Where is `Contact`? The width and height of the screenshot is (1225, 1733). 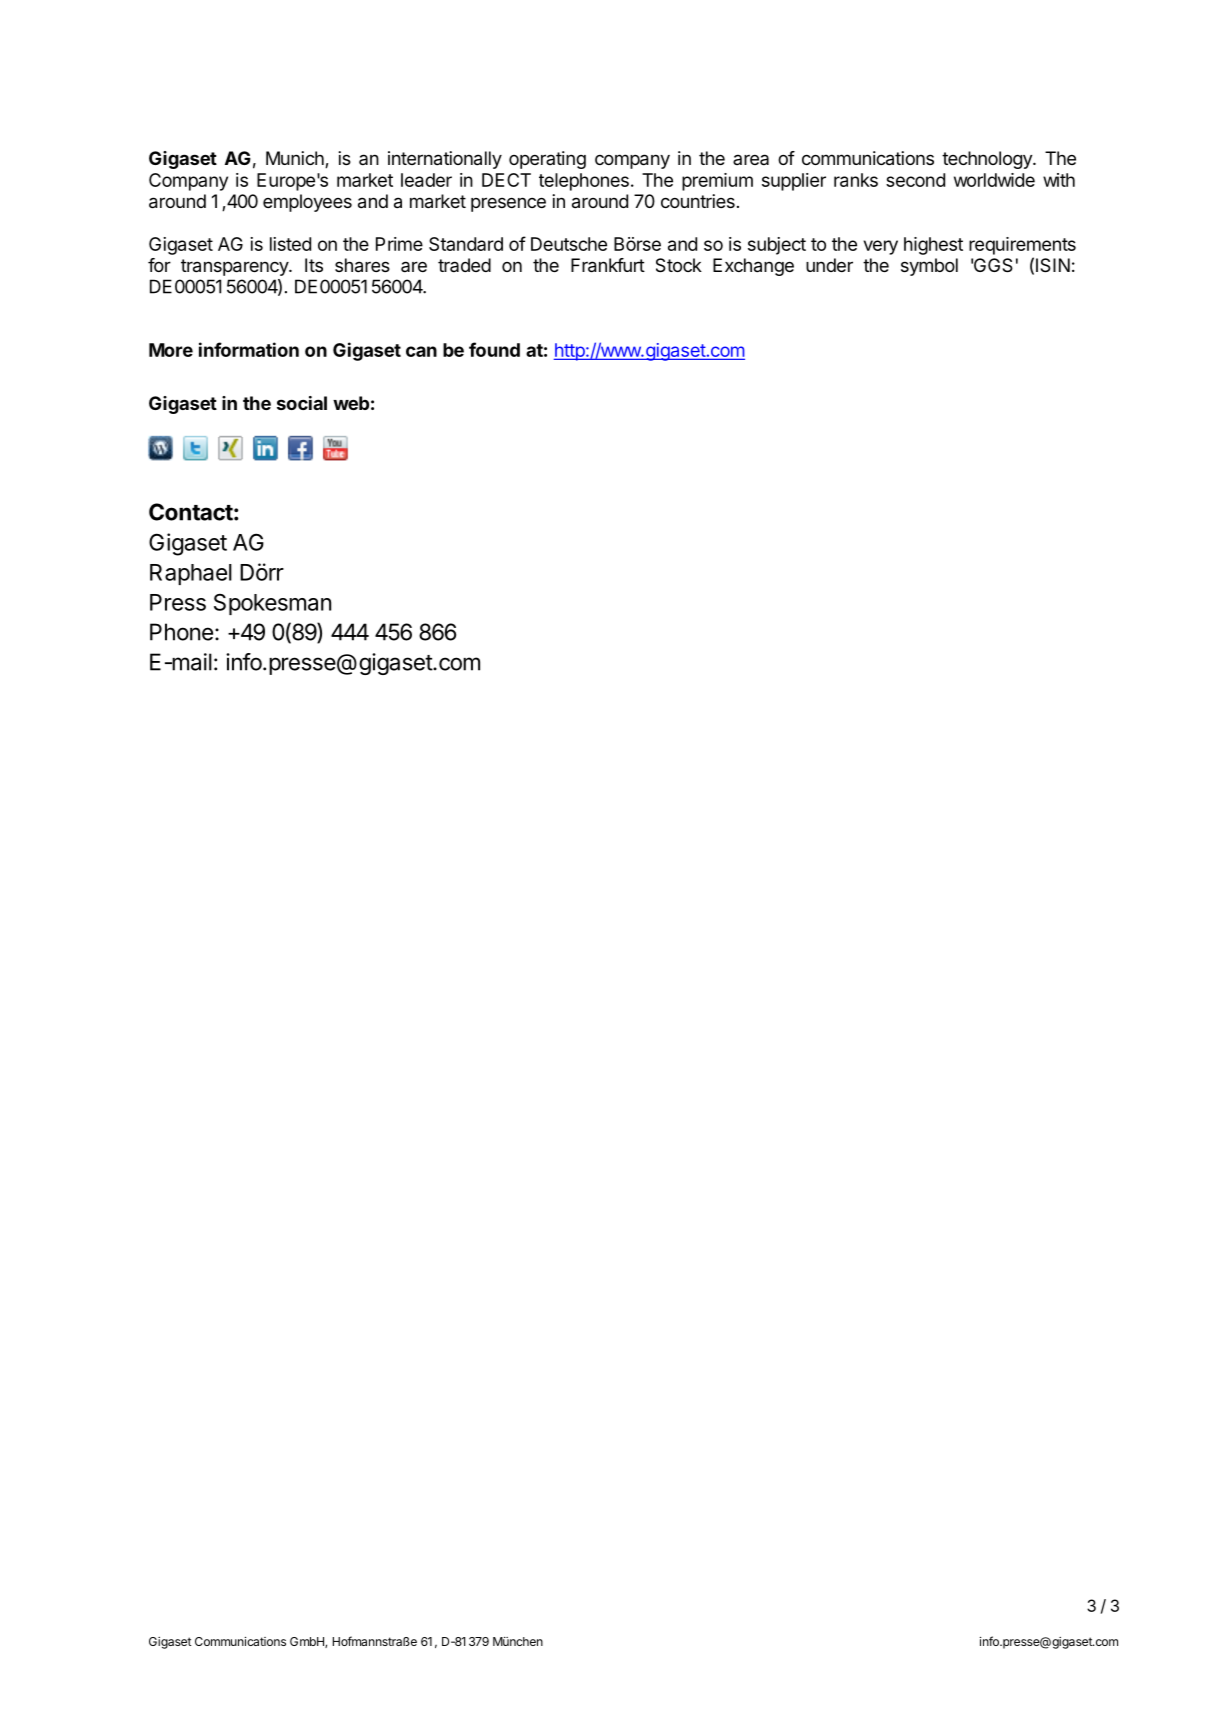 Contact is located at coordinates (191, 512).
